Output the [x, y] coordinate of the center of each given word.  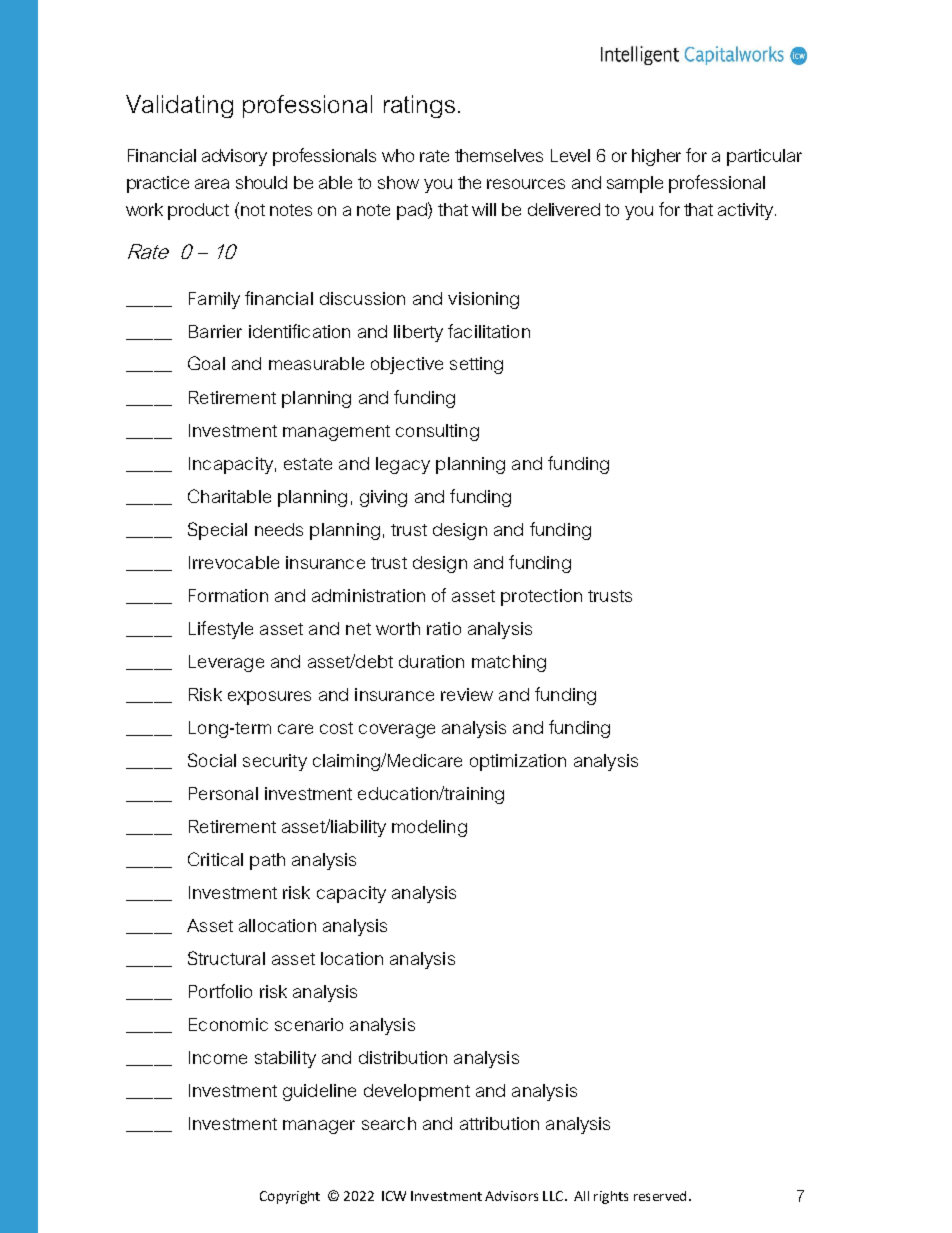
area [212, 184]
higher [656, 157]
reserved [660, 1196]
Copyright [290, 1197]
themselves [499, 155]
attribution [499, 1123]
